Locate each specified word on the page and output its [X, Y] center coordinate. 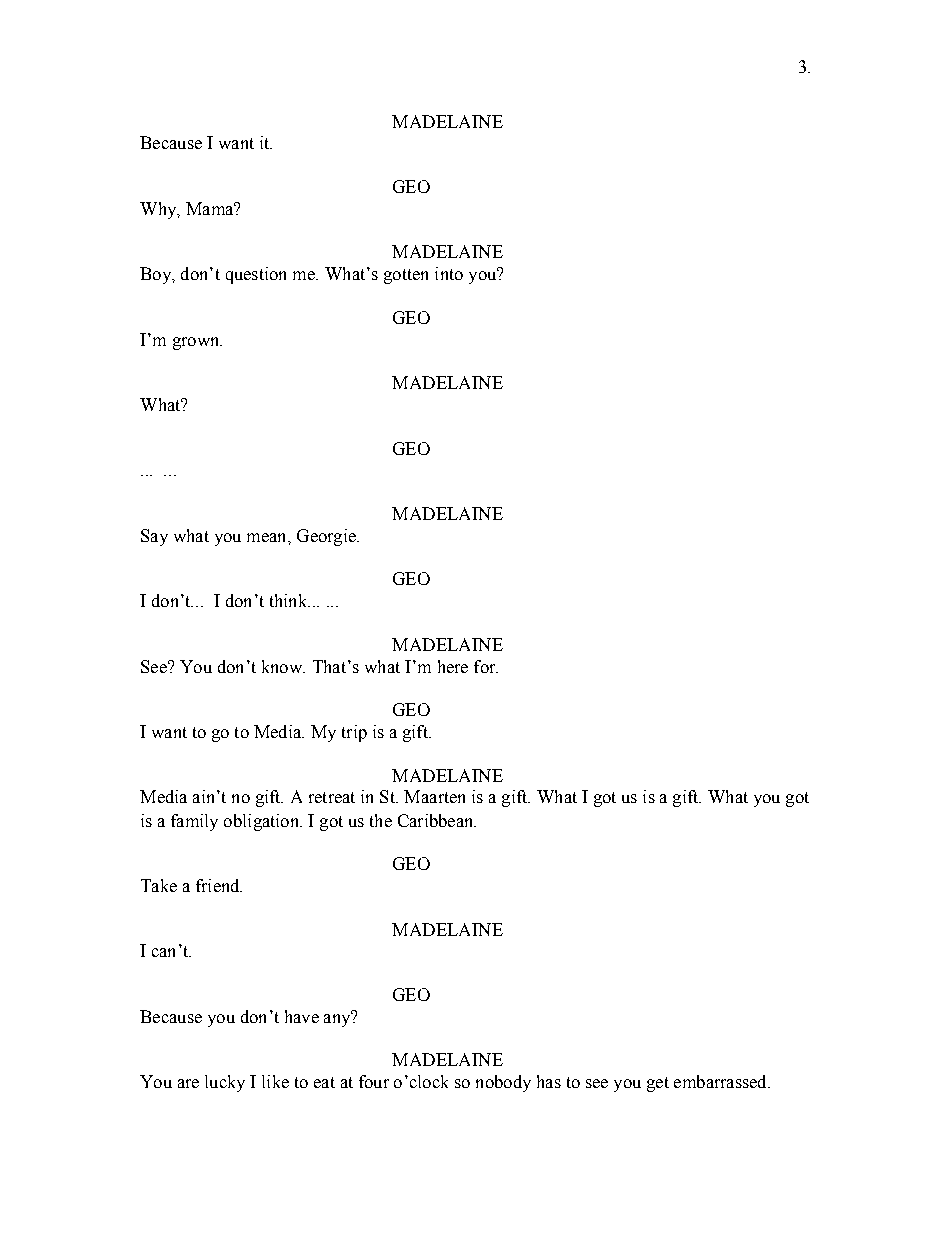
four [374, 1081]
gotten [406, 276]
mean [268, 537]
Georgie [327, 537]
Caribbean [437, 820]
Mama [211, 208]
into [449, 273]
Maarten [434, 796]
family [194, 822]
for [486, 666]
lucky [225, 1083]
